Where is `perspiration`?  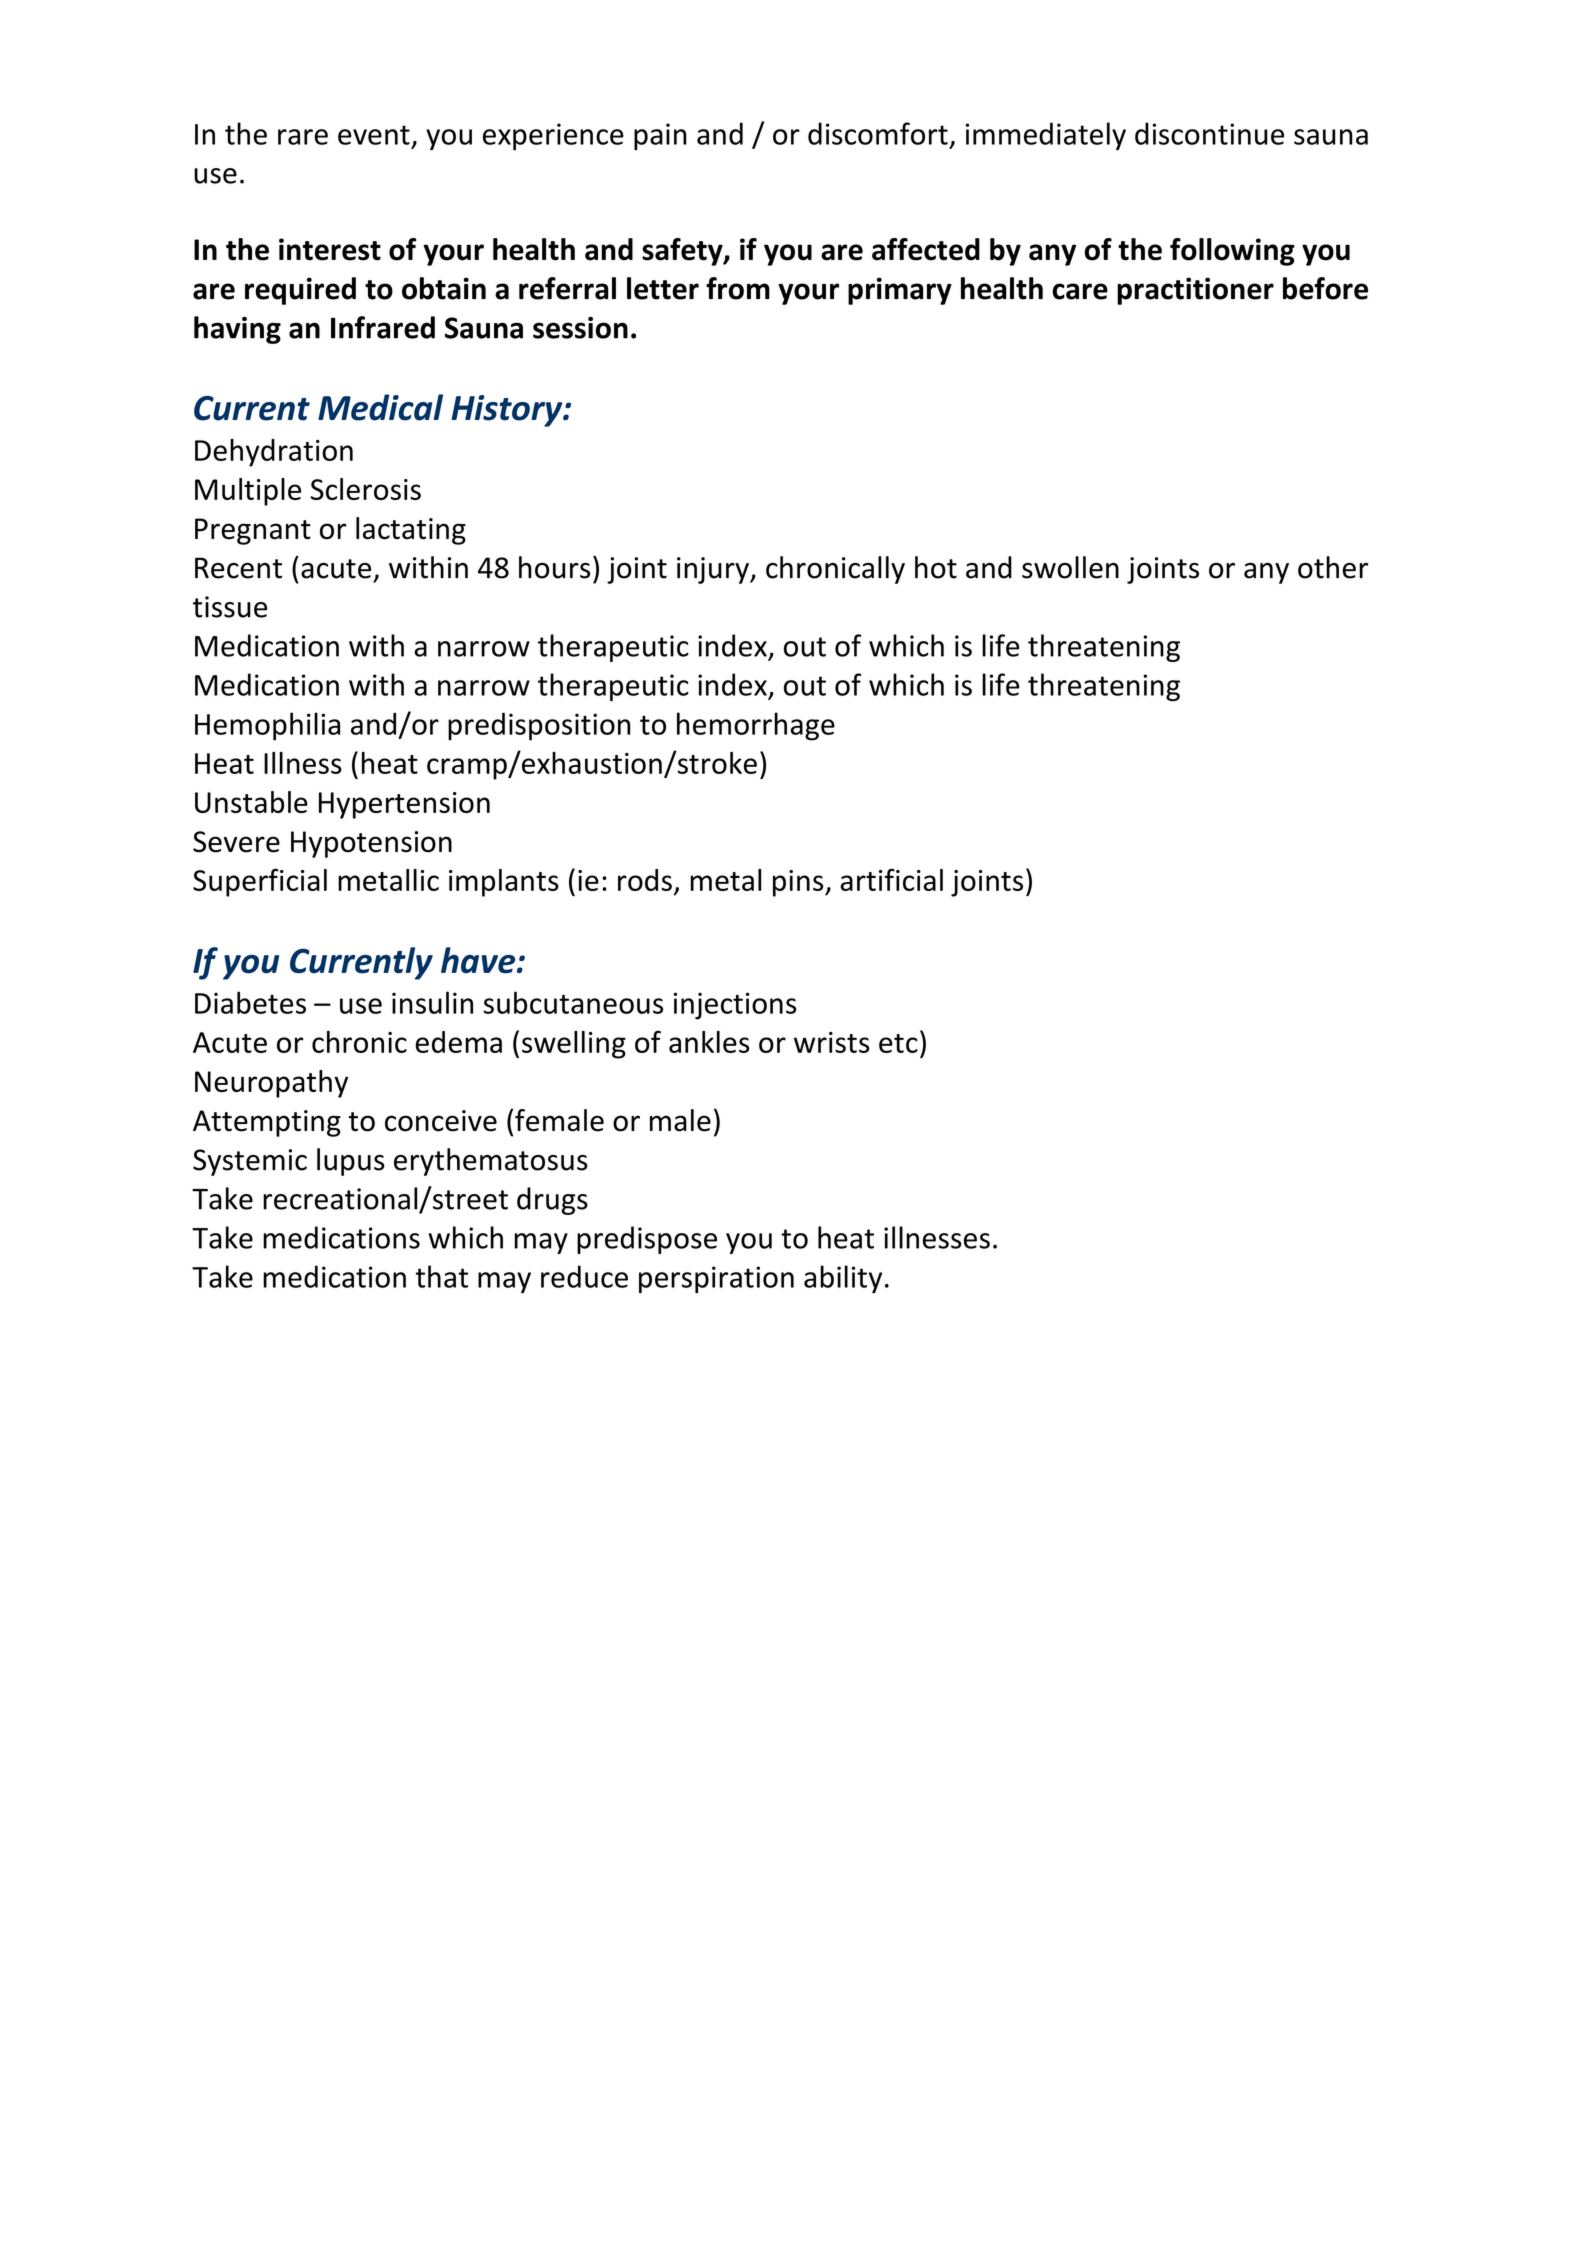 perspiration is located at coordinates (716, 1279).
